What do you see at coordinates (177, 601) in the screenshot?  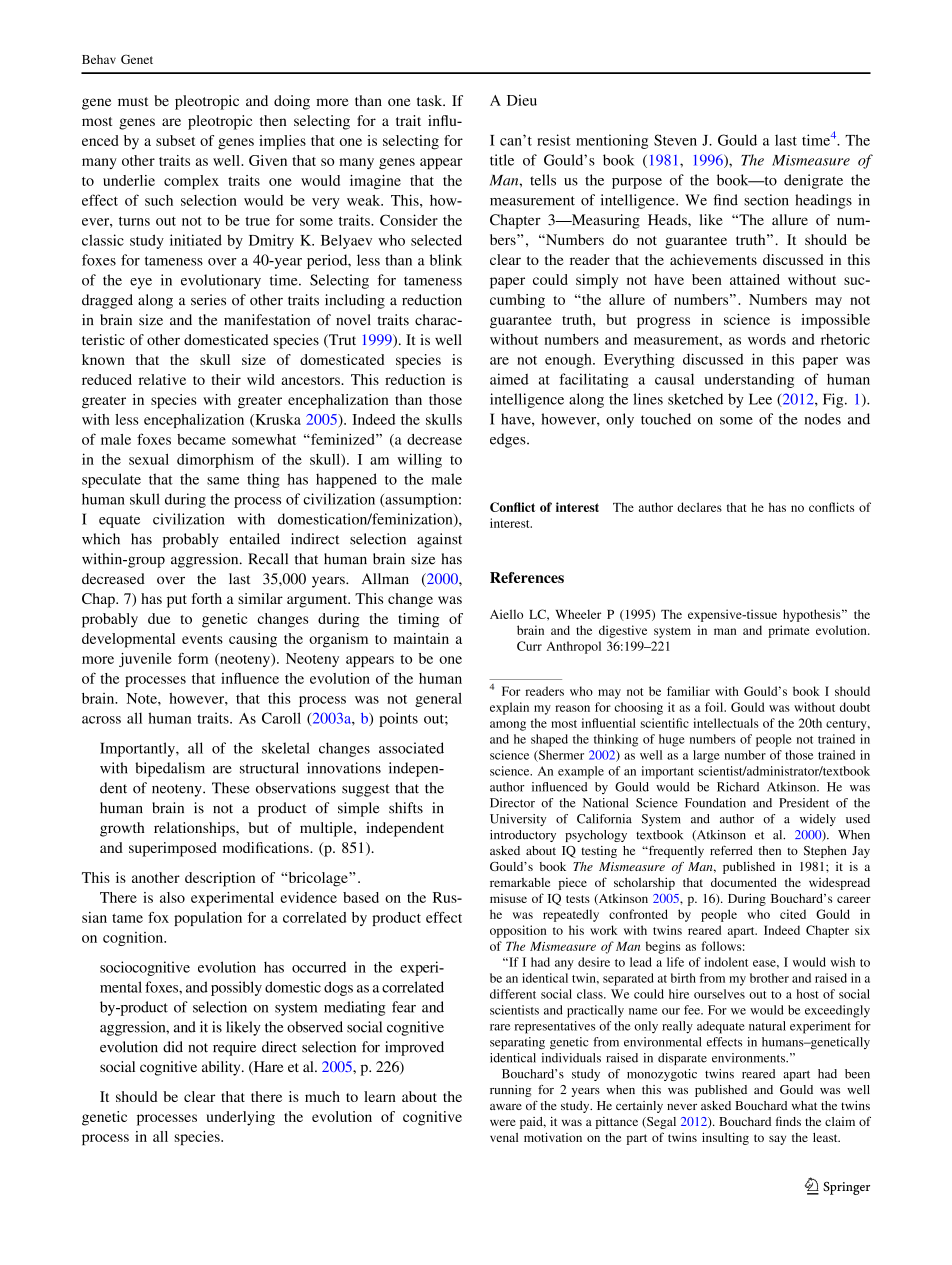 I see `put` at bounding box center [177, 601].
